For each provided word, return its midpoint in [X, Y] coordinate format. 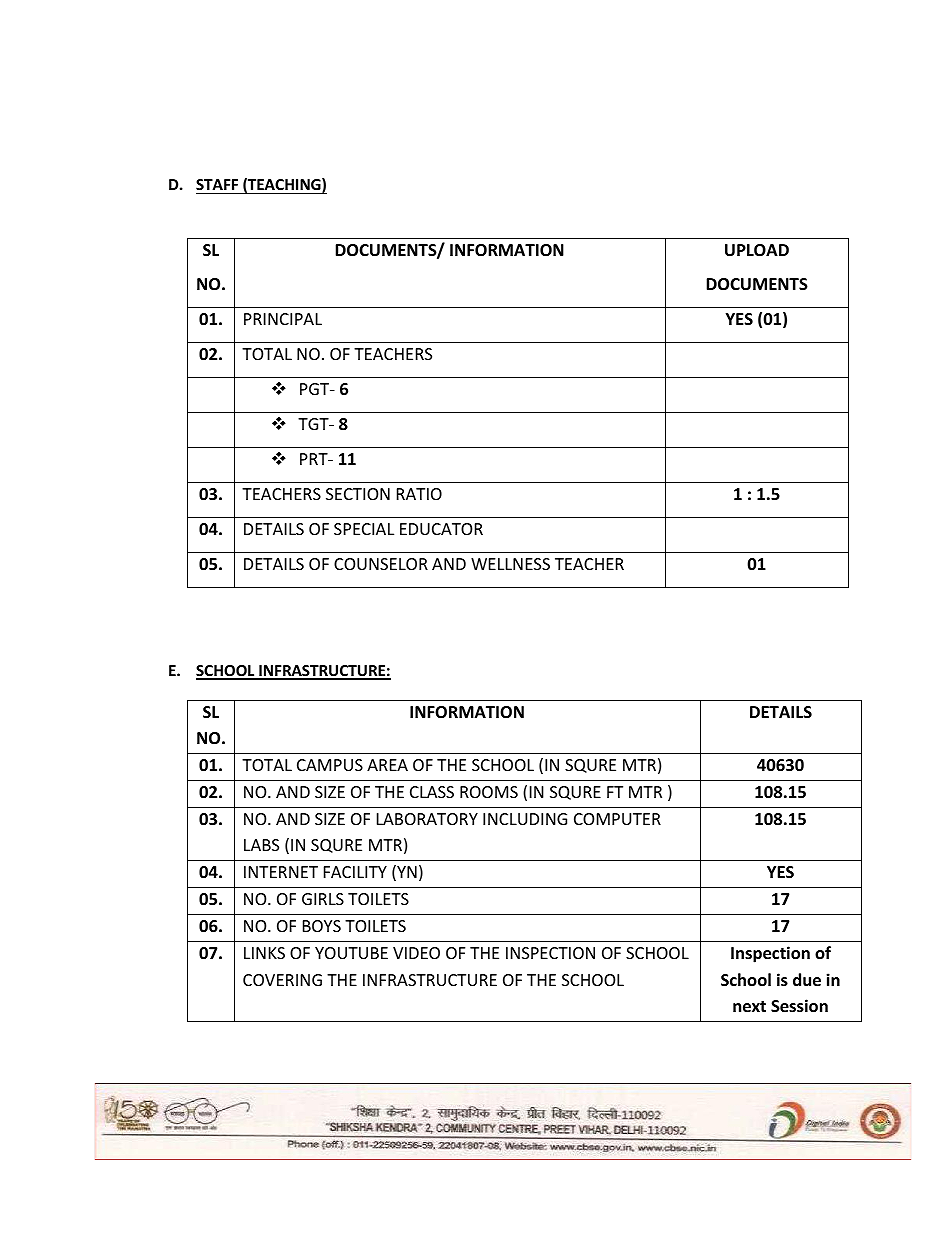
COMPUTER [617, 819]
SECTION [358, 494]
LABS [261, 845]
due [807, 980]
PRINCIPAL [283, 319]
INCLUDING [525, 819]
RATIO [419, 494]
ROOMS [489, 792]
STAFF [217, 184]
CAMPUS [330, 765]
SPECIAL [364, 529]
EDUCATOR [441, 529]
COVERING [282, 980]
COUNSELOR [381, 564]
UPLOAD [757, 250]
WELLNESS [510, 564]
